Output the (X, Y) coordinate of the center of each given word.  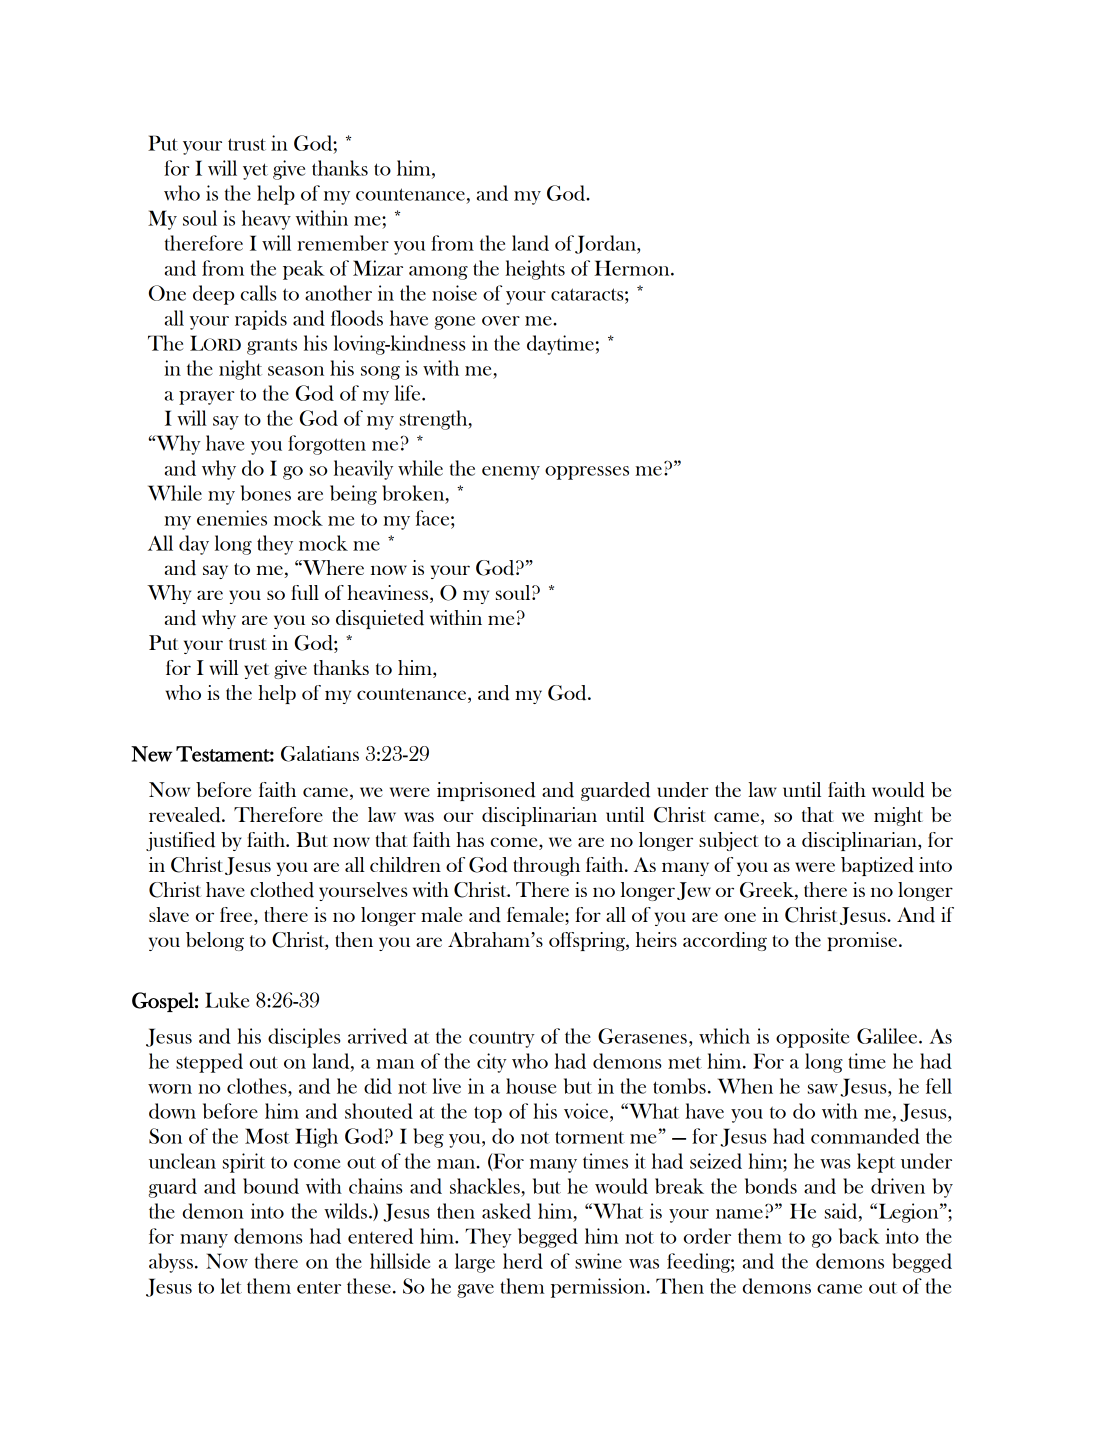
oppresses (587, 473)
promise (862, 941)
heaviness (389, 594)
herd (523, 1261)
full (305, 592)
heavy (266, 220)
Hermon (633, 268)
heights (535, 270)
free (237, 916)
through (546, 866)
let (231, 1286)
